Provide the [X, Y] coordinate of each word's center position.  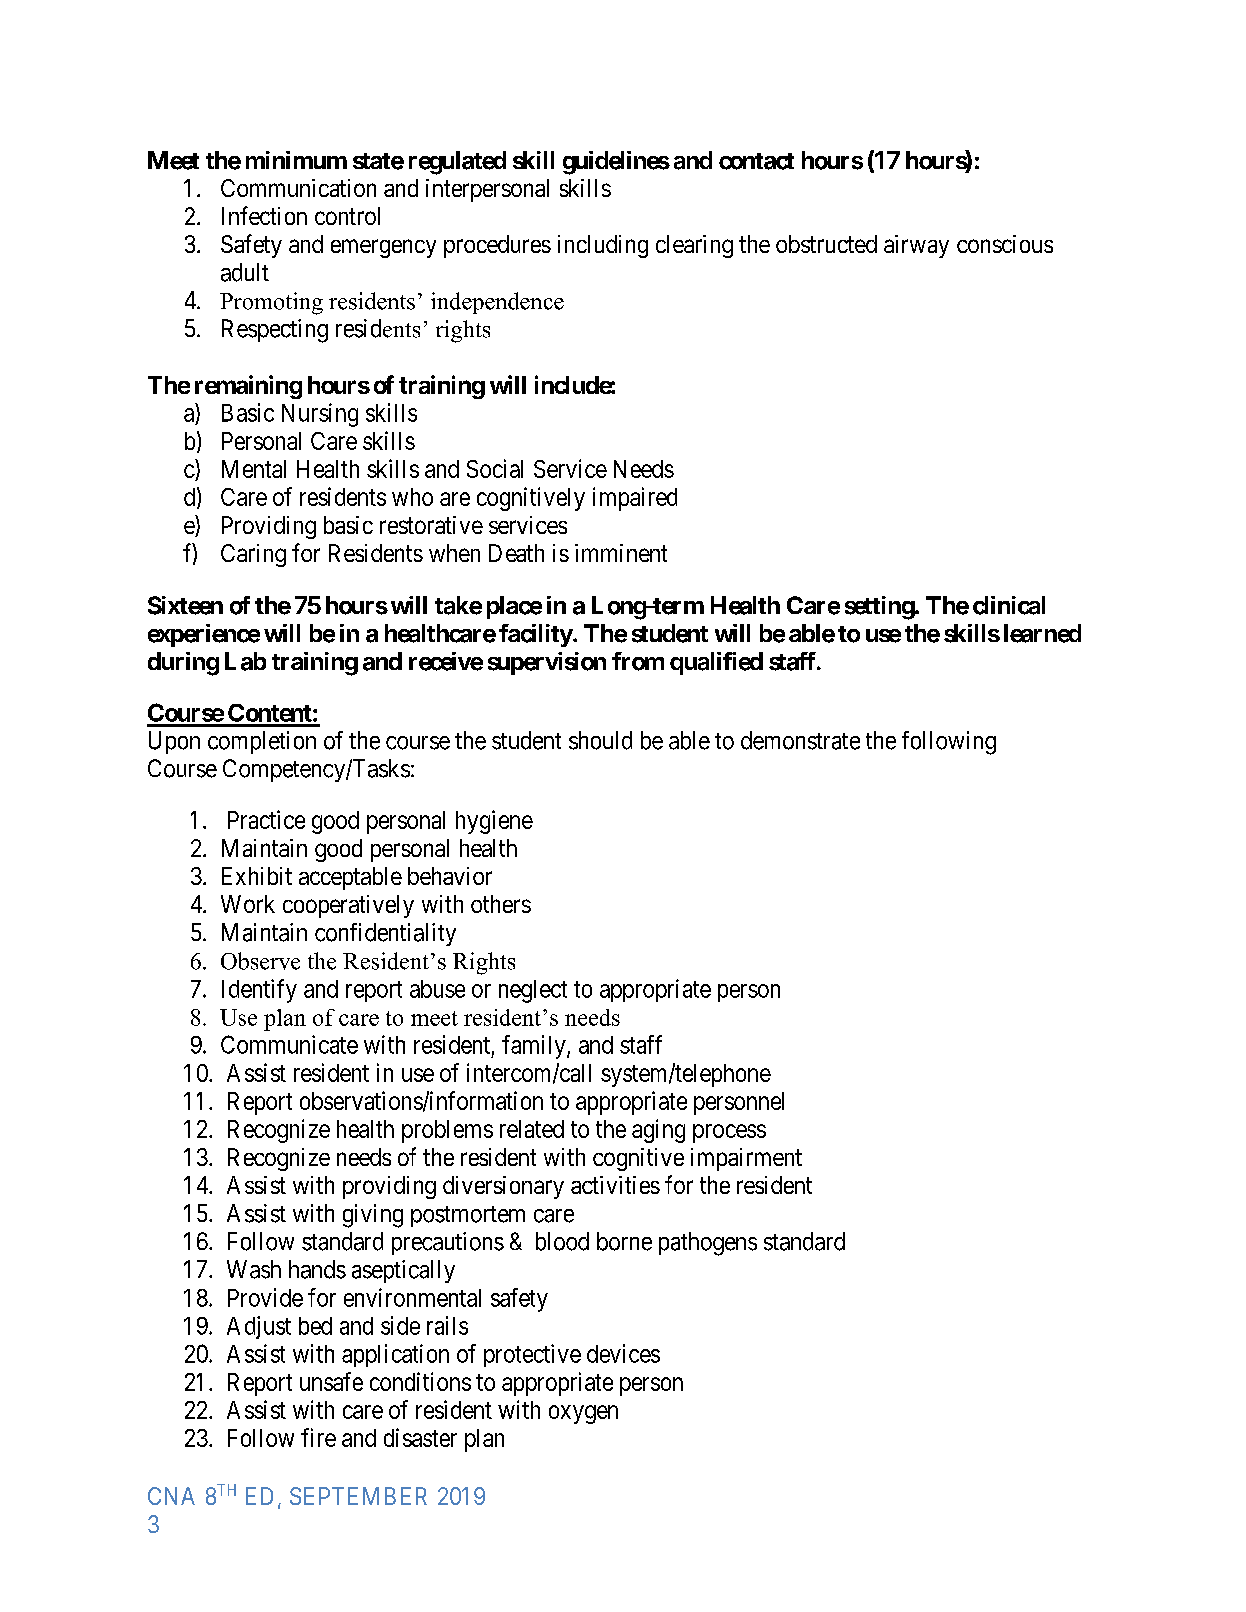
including [603, 246]
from [638, 661]
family [535, 1047]
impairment [746, 1159]
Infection [264, 215]
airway [916, 246]
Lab [245, 661]
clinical [1009, 605]
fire [318, 1437]
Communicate [289, 1044]
